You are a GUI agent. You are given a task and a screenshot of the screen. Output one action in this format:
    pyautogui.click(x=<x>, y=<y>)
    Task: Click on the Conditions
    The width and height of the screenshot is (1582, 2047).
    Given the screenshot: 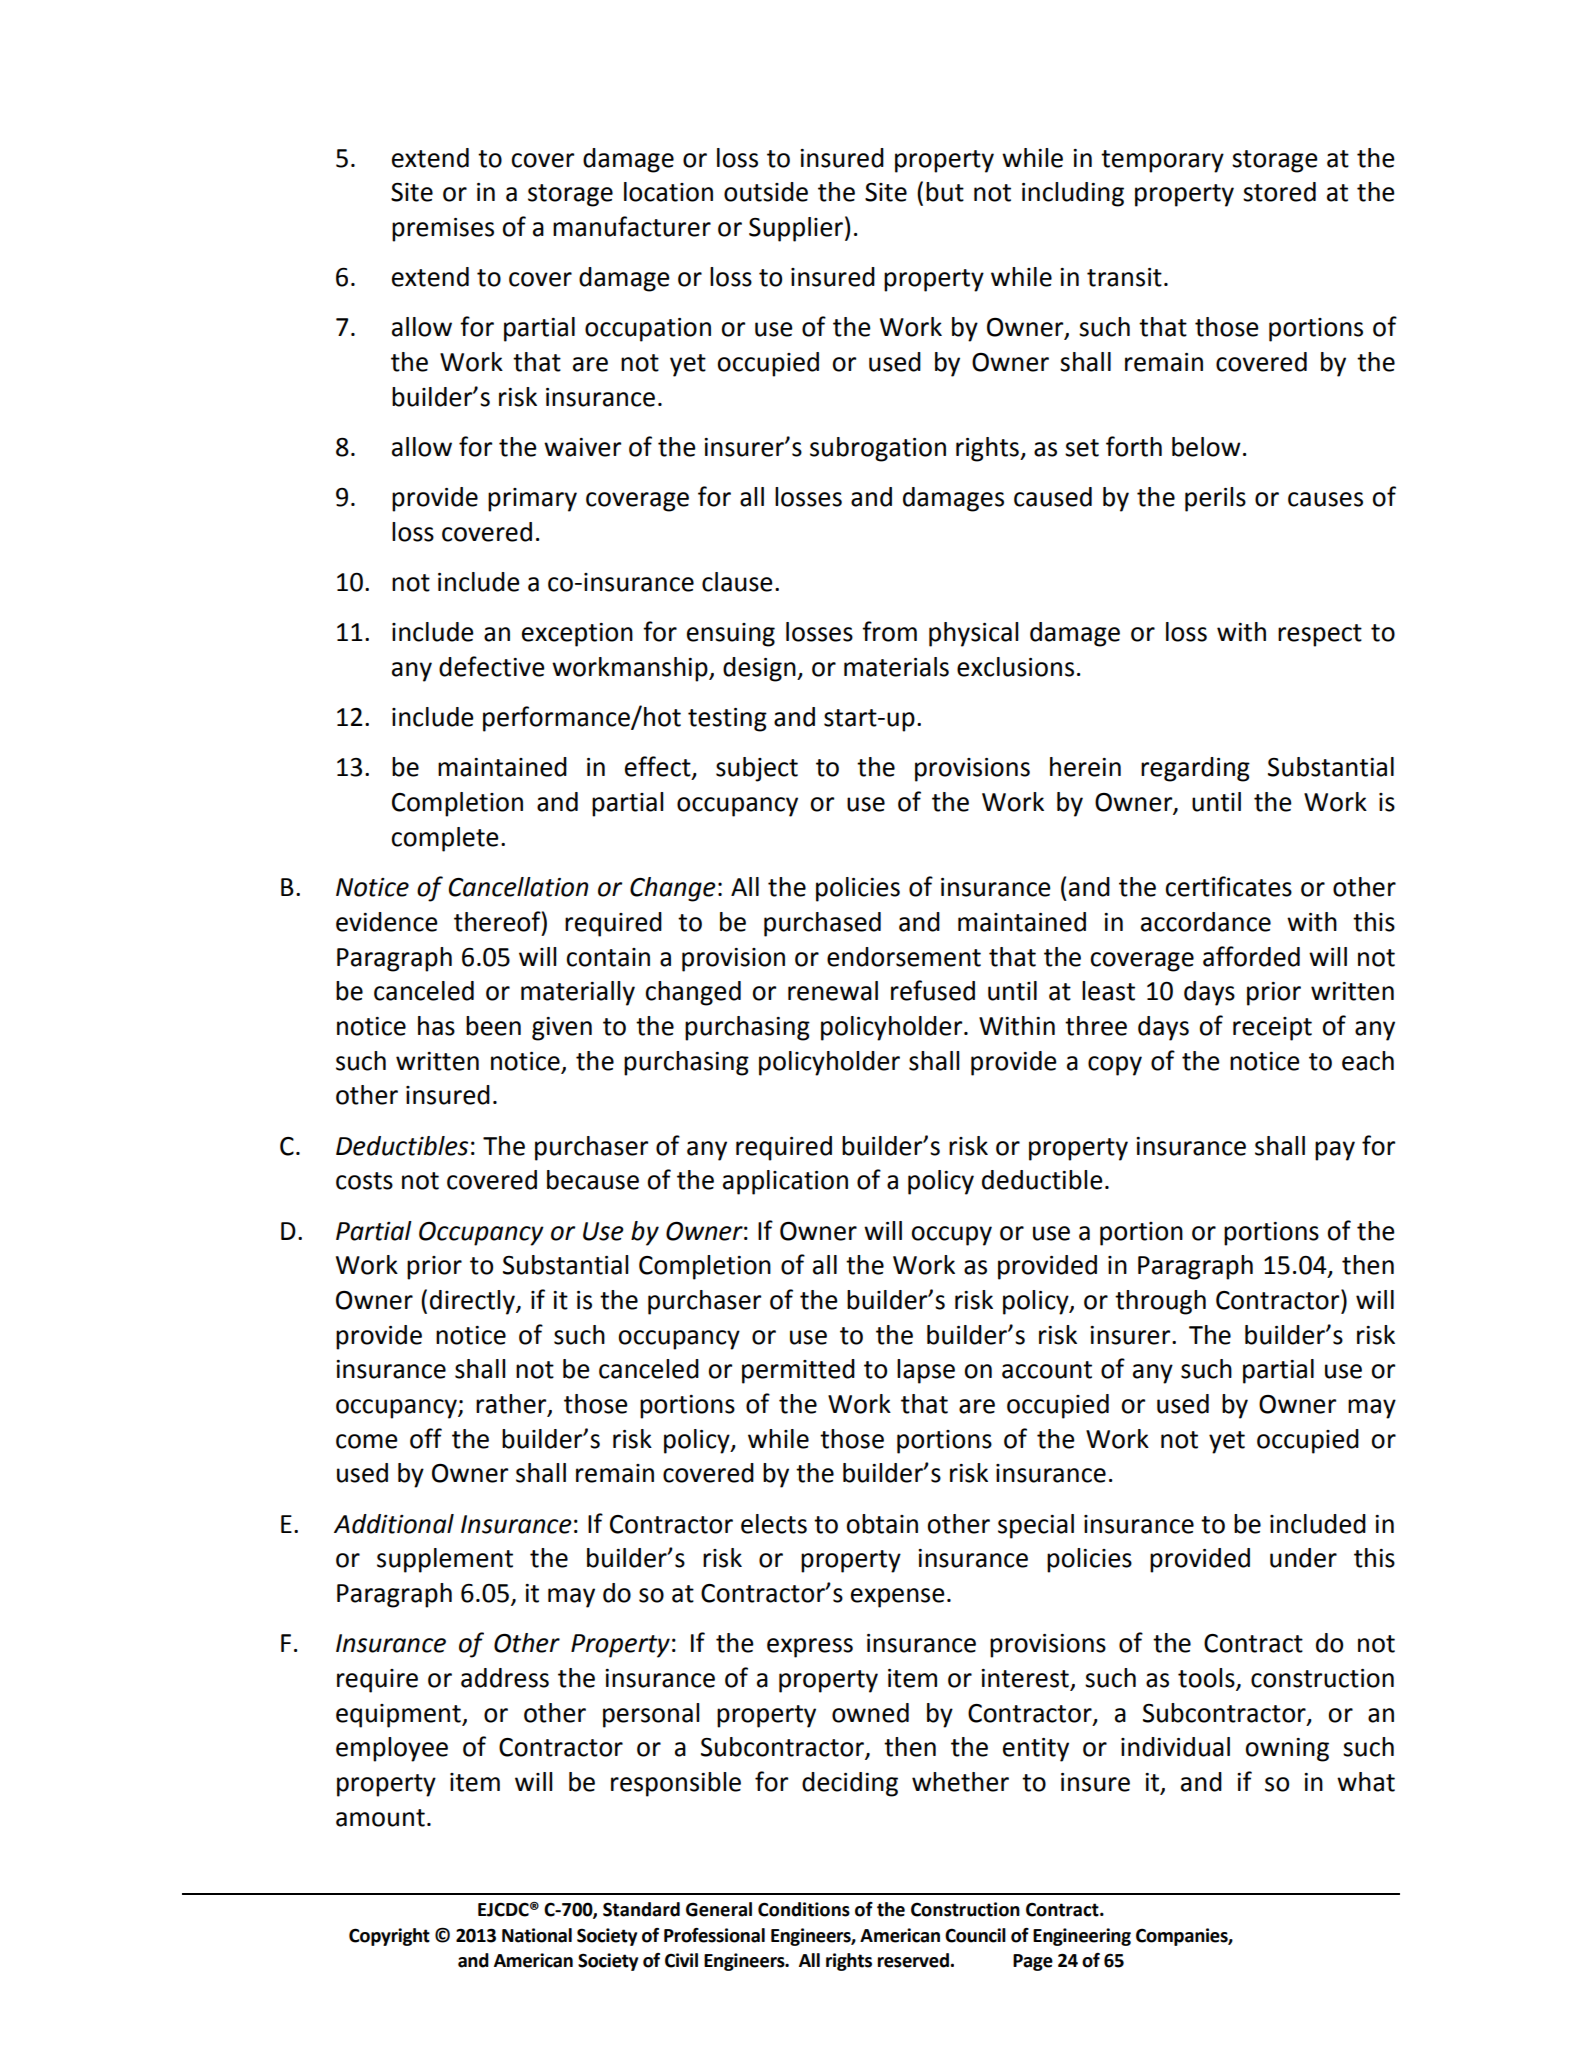 What is the action you would take?
    pyautogui.click(x=804, y=1909)
